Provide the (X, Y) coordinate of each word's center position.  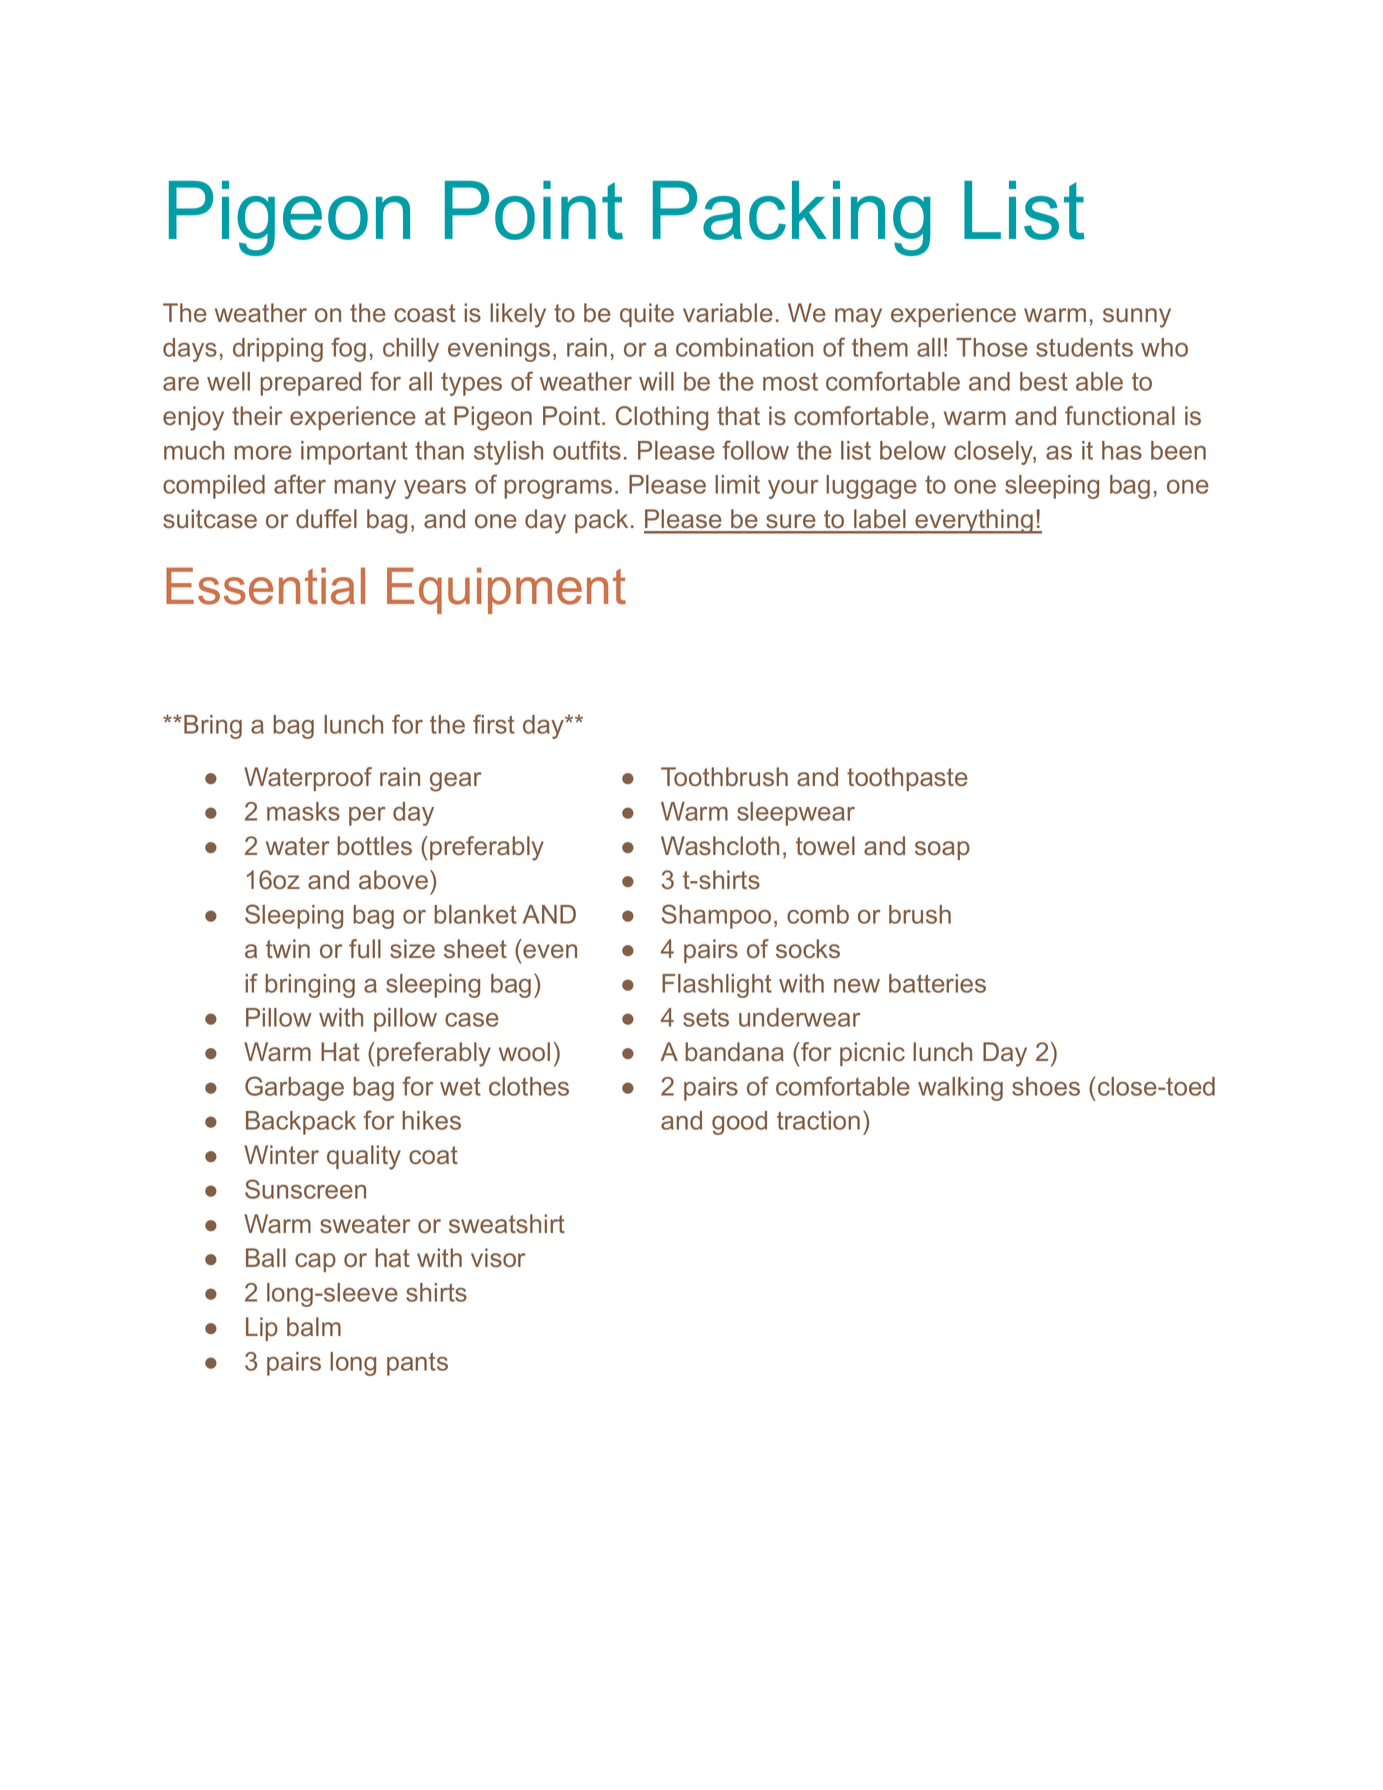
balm (314, 1326)
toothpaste (907, 779)
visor (498, 1257)
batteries (937, 983)
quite (647, 315)
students (1084, 347)
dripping (278, 350)
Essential (265, 586)
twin (288, 948)
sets (706, 1018)
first (494, 724)
